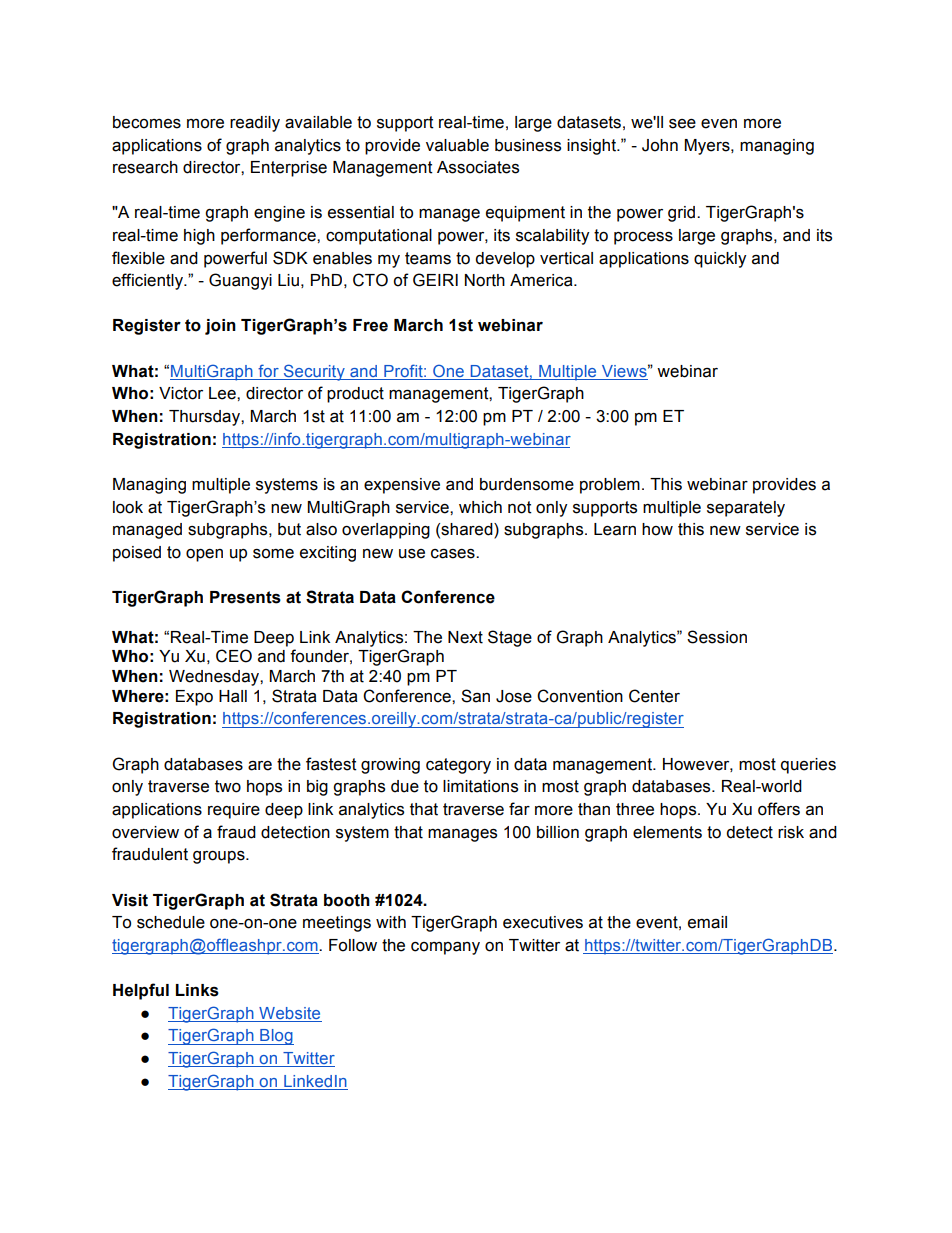 The height and width of the screenshot is (1233, 952). What do you see at coordinates (717, 637) in the screenshot?
I see `Session` at bounding box center [717, 637].
